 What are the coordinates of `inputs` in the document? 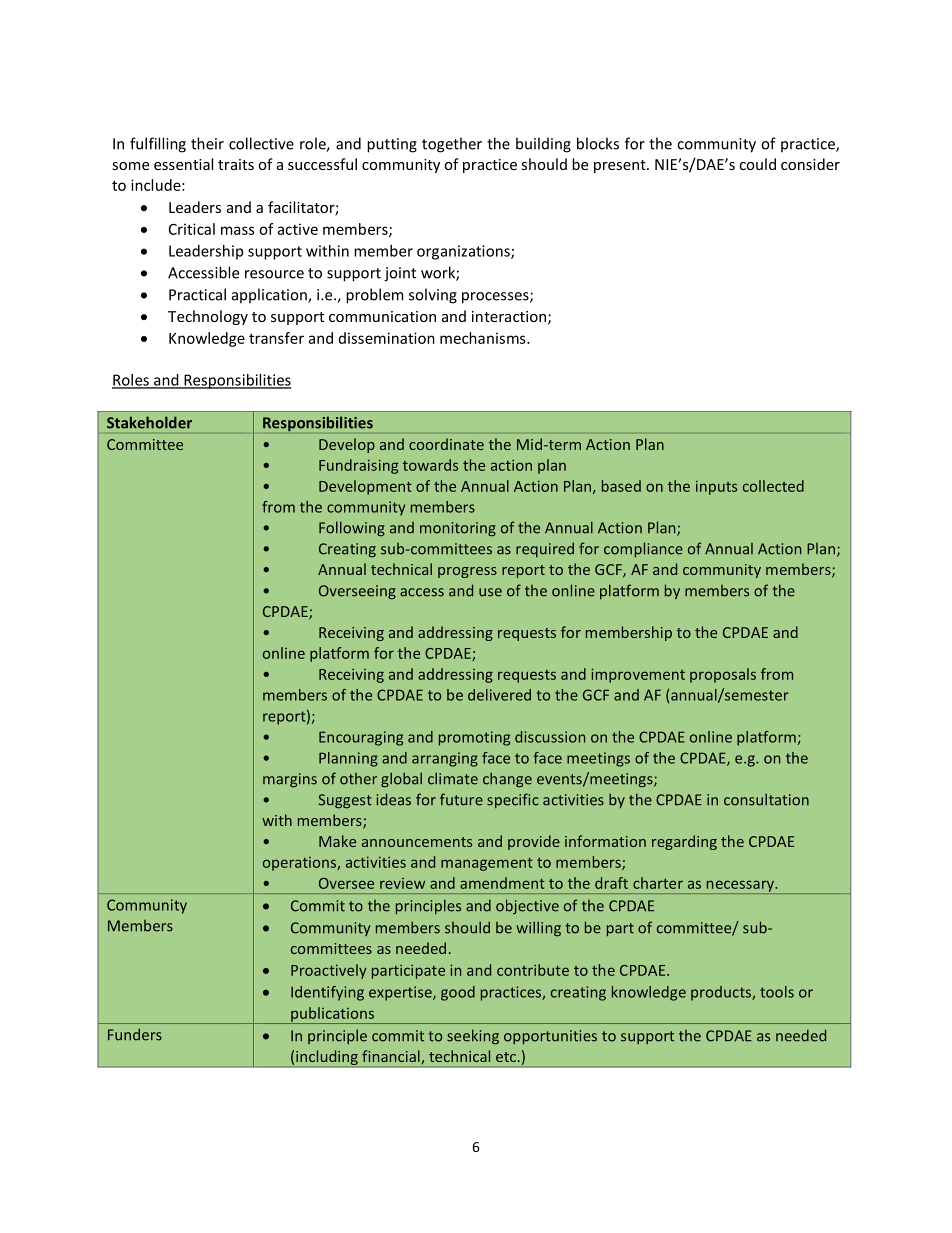 It's located at (716, 487).
